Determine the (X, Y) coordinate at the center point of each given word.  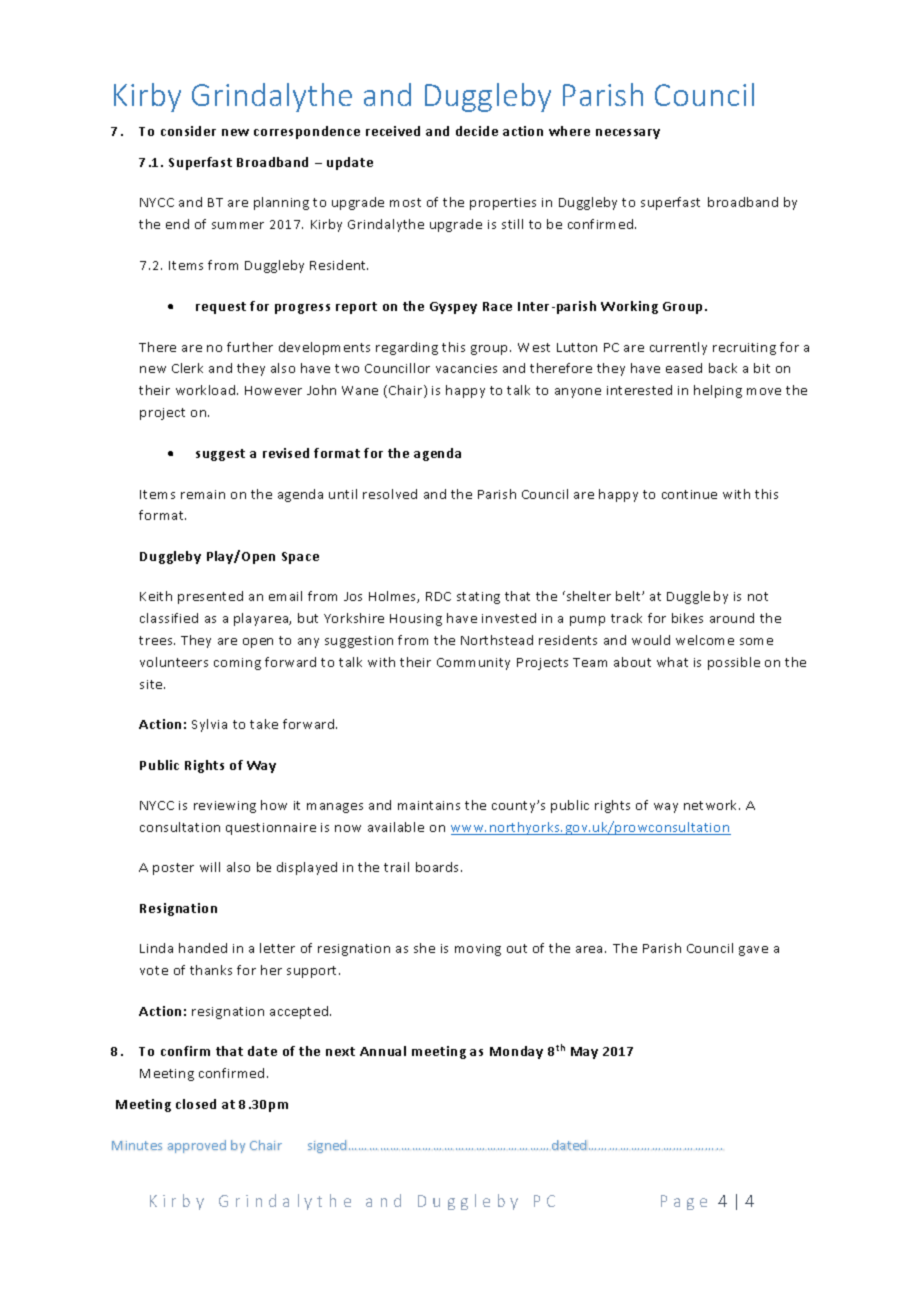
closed (196, 1104)
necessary (628, 134)
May (584, 1053)
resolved (390, 494)
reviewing (225, 807)
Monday (516, 1052)
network (712, 805)
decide (477, 131)
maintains (429, 805)
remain (203, 494)
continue (689, 494)
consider (188, 131)
